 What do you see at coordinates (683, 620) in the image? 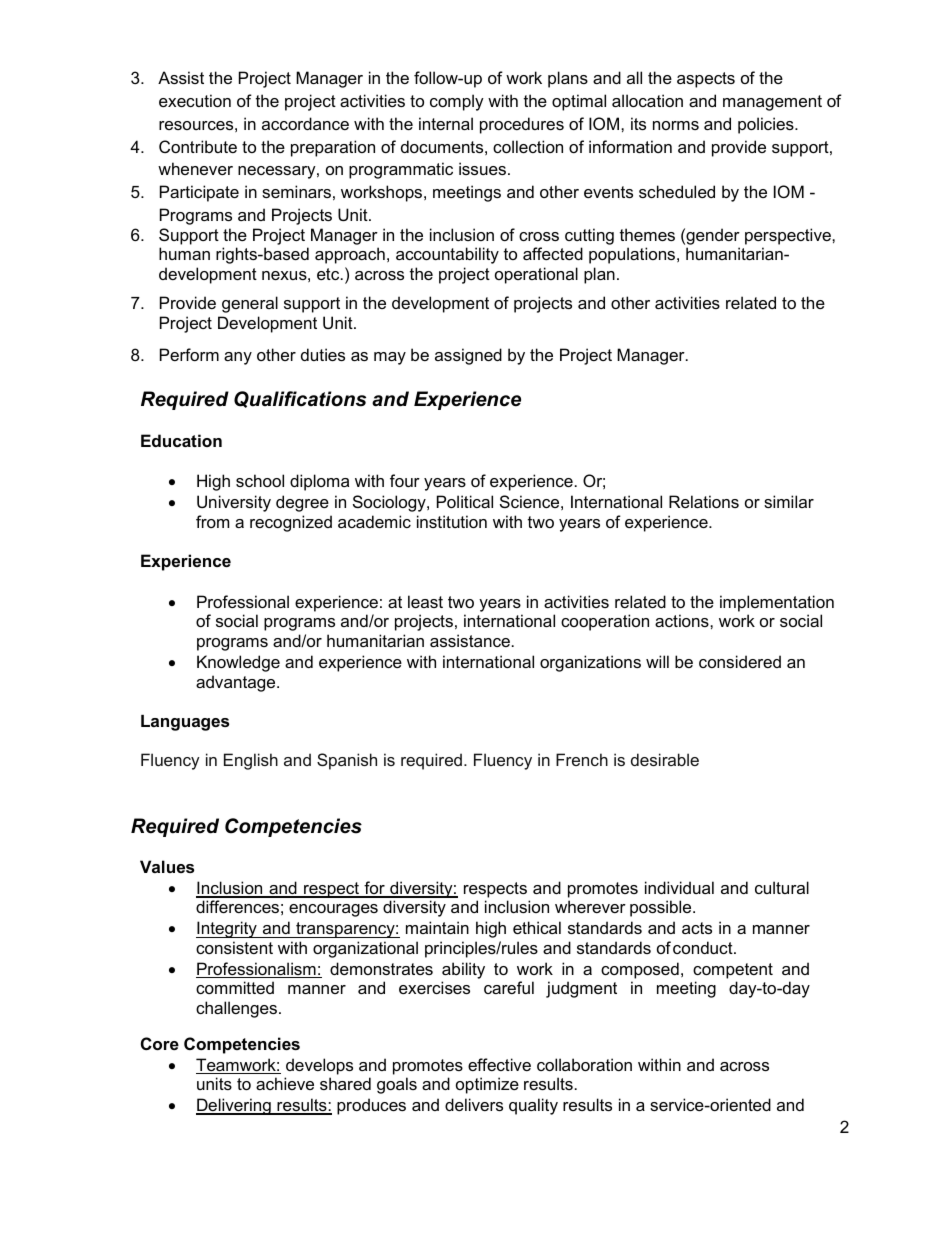
I see `actions` at bounding box center [683, 620].
